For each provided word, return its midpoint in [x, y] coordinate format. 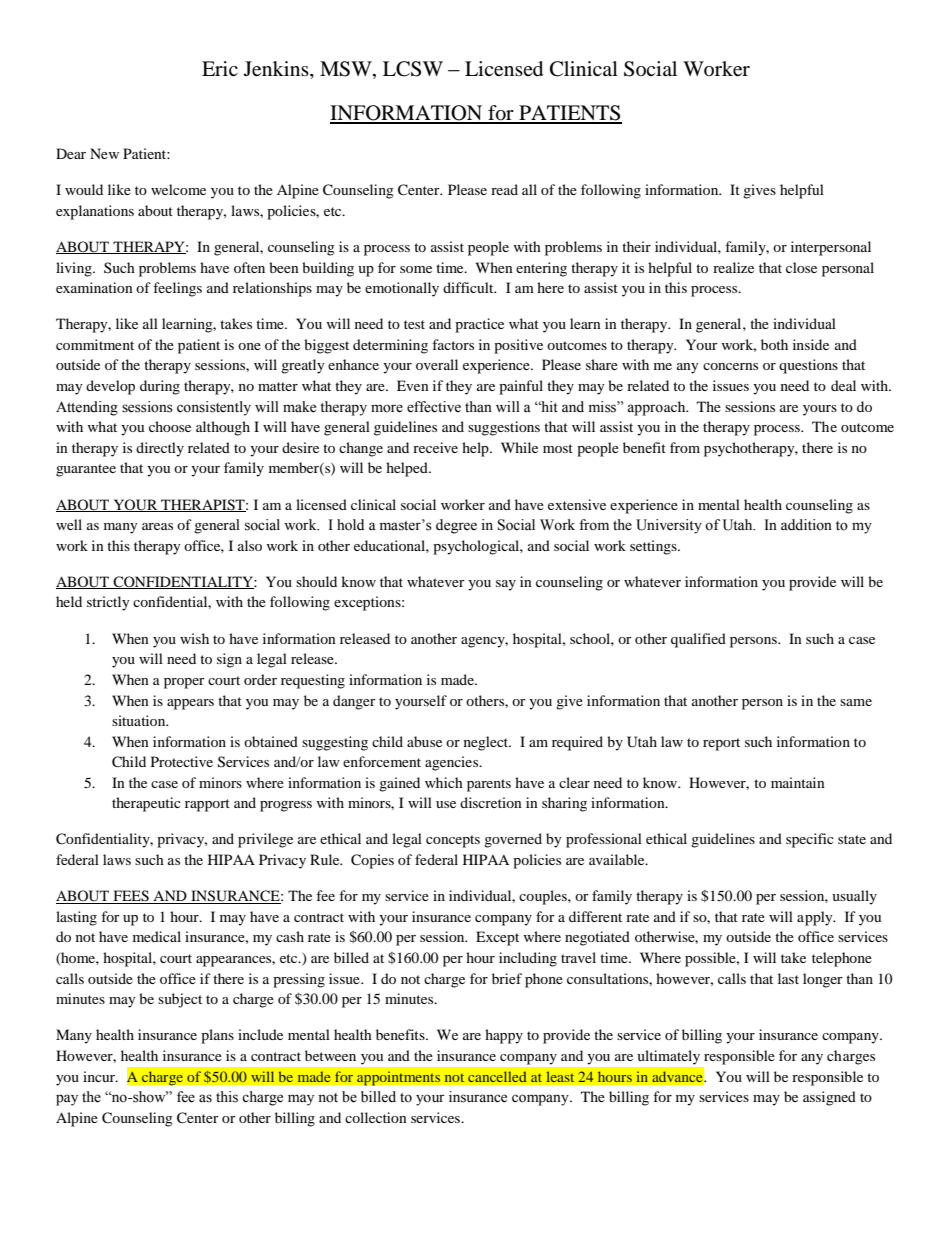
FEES [131, 897]
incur [100, 1076]
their [636, 246]
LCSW [413, 69]
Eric [220, 68]
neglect [487, 743]
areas [157, 526]
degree [456, 526]
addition [806, 525]
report [721, 744]
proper [184, 683]
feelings [177, 289]
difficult [469, 287]
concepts [453, 841]
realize [733, 267]
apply [816, 918]
